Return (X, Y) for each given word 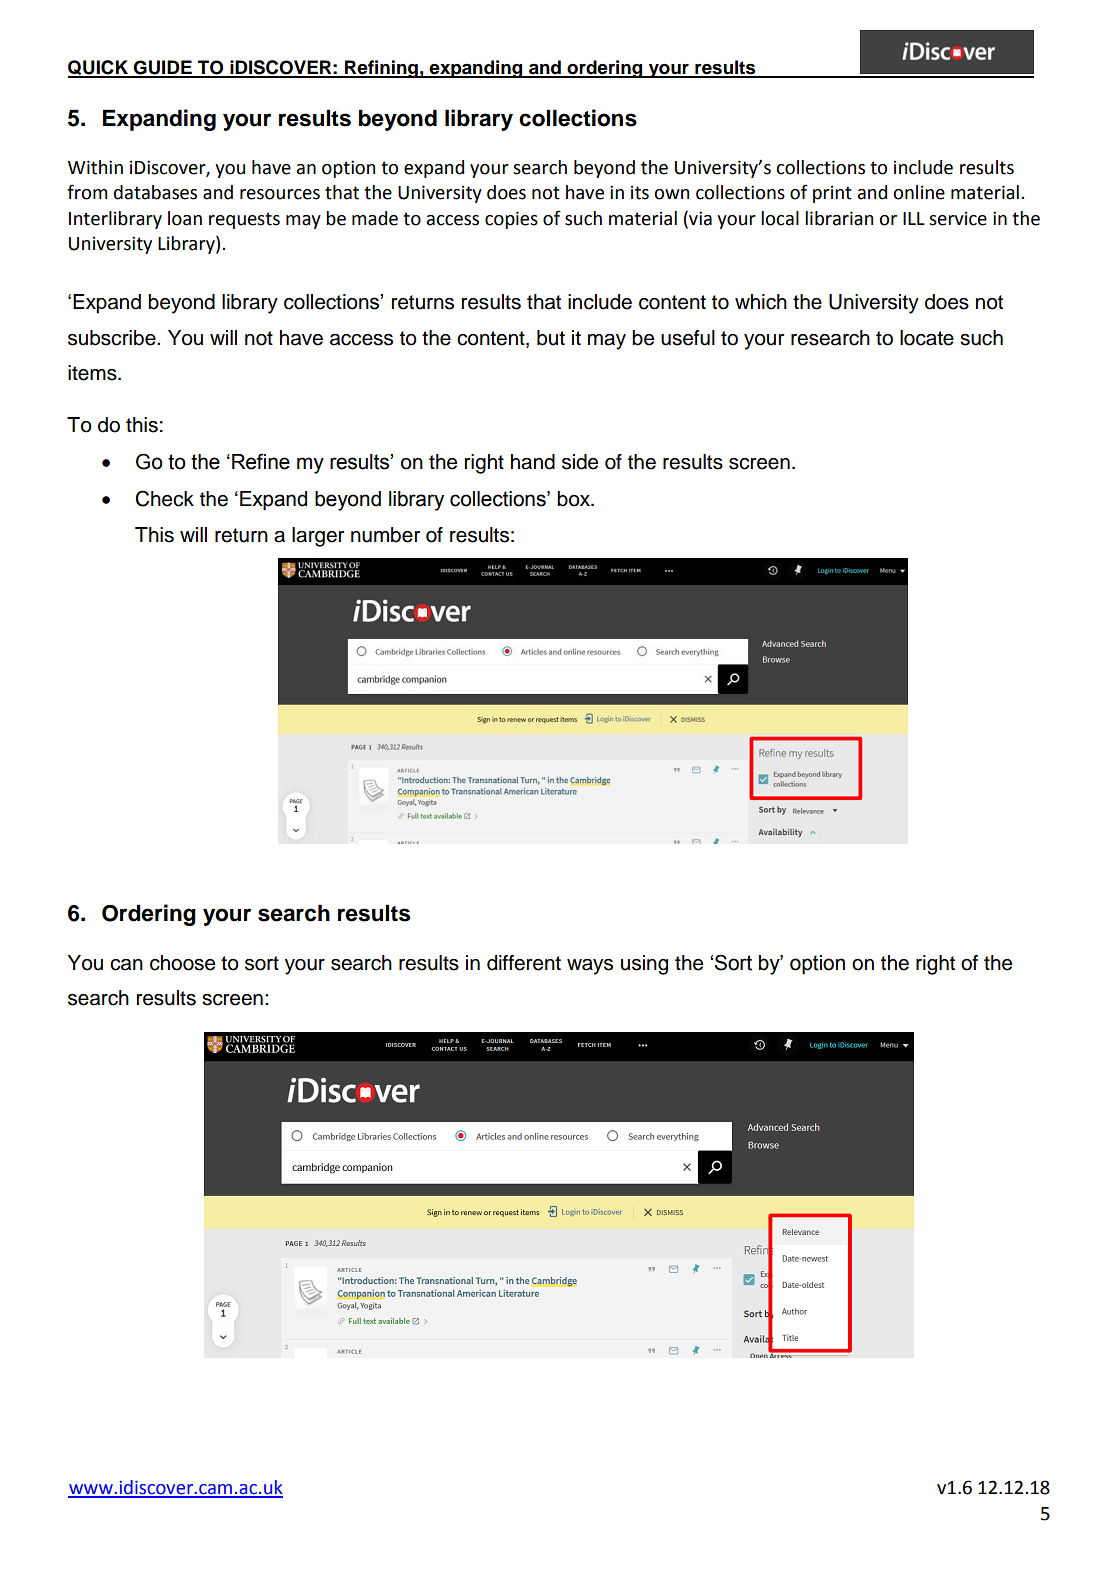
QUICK (99, 68)
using (644, 965)
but (551, 338)
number (385, 535)
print (832, 194)
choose (182, 963)
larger (318, 537)
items (93, 373)
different (524, 963)
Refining (381, 69)
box (574, 499)
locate (927, 338)
